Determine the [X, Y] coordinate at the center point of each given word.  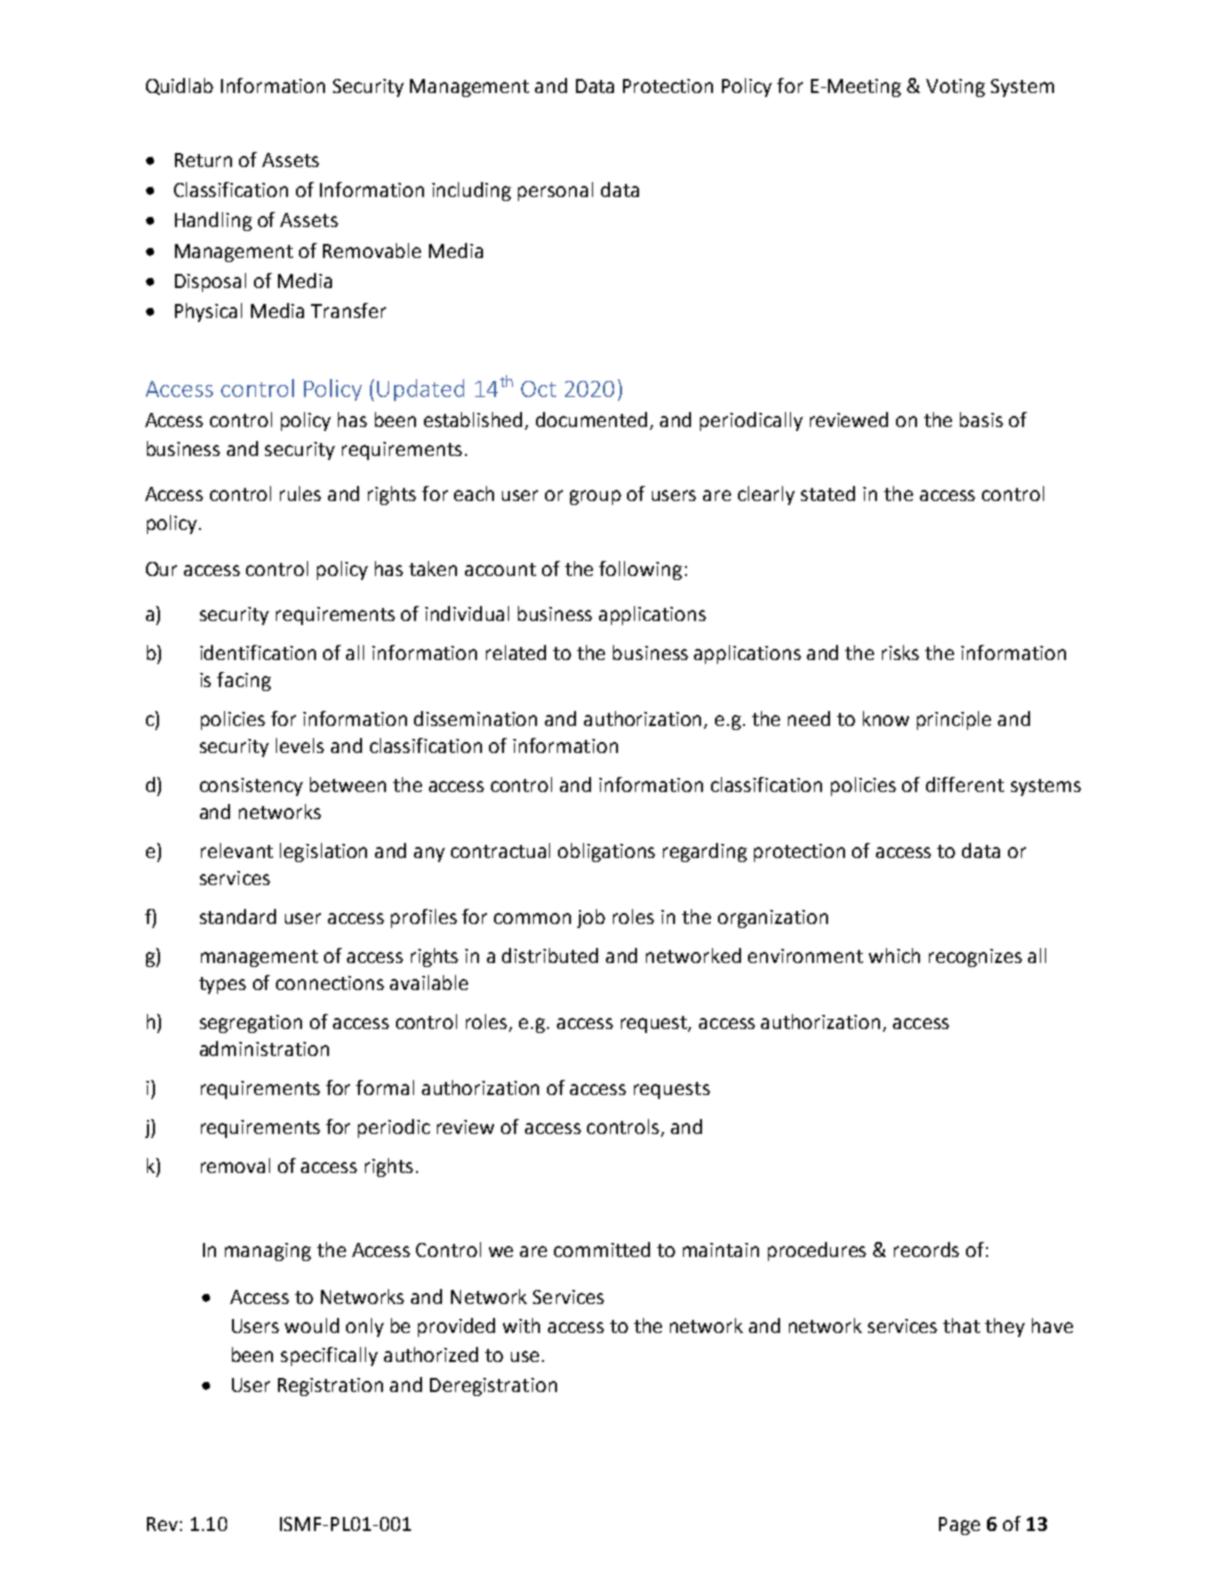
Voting [955, 88]
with [521, 1325]
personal [555, 191]
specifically [329, 1356]
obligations [606, 852]
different [965, 784]
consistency [251, 787]
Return [203, 160]
